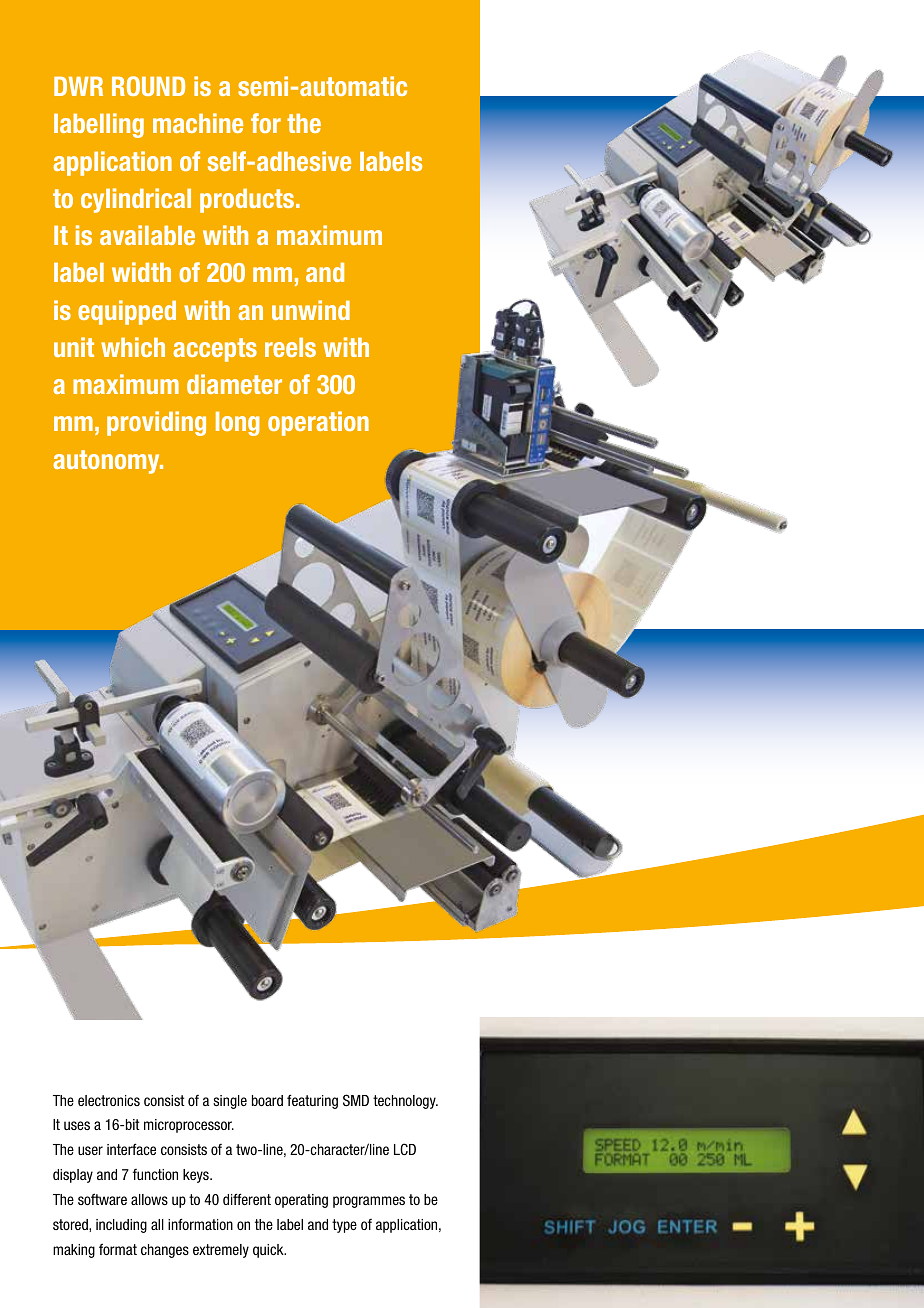  What do you see at coordinates (198, 123) in the document?
I see `machine` at bounding box center [198, 123].
